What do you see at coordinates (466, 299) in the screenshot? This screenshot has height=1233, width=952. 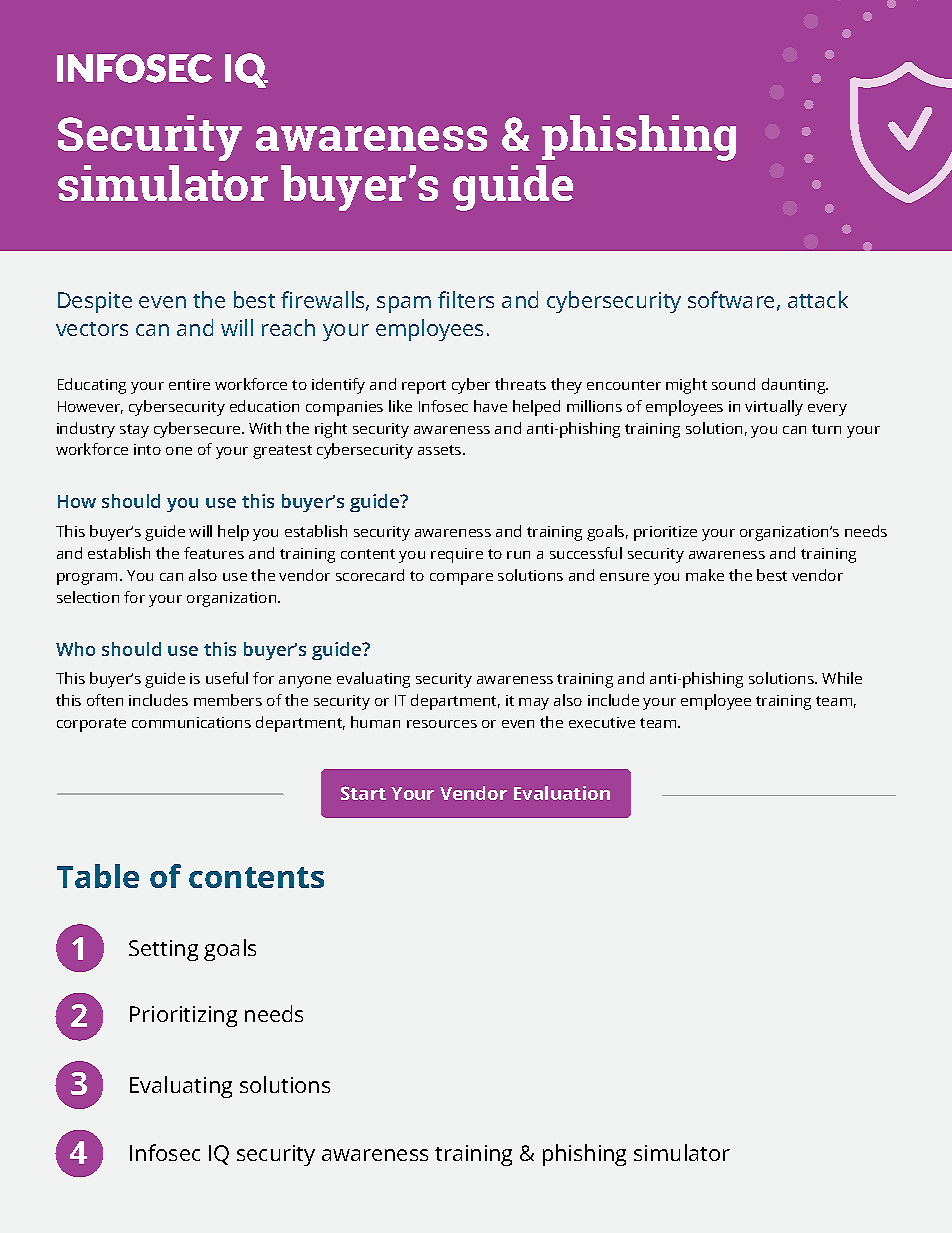 I see `filters` at bounding box center [466, 299].
